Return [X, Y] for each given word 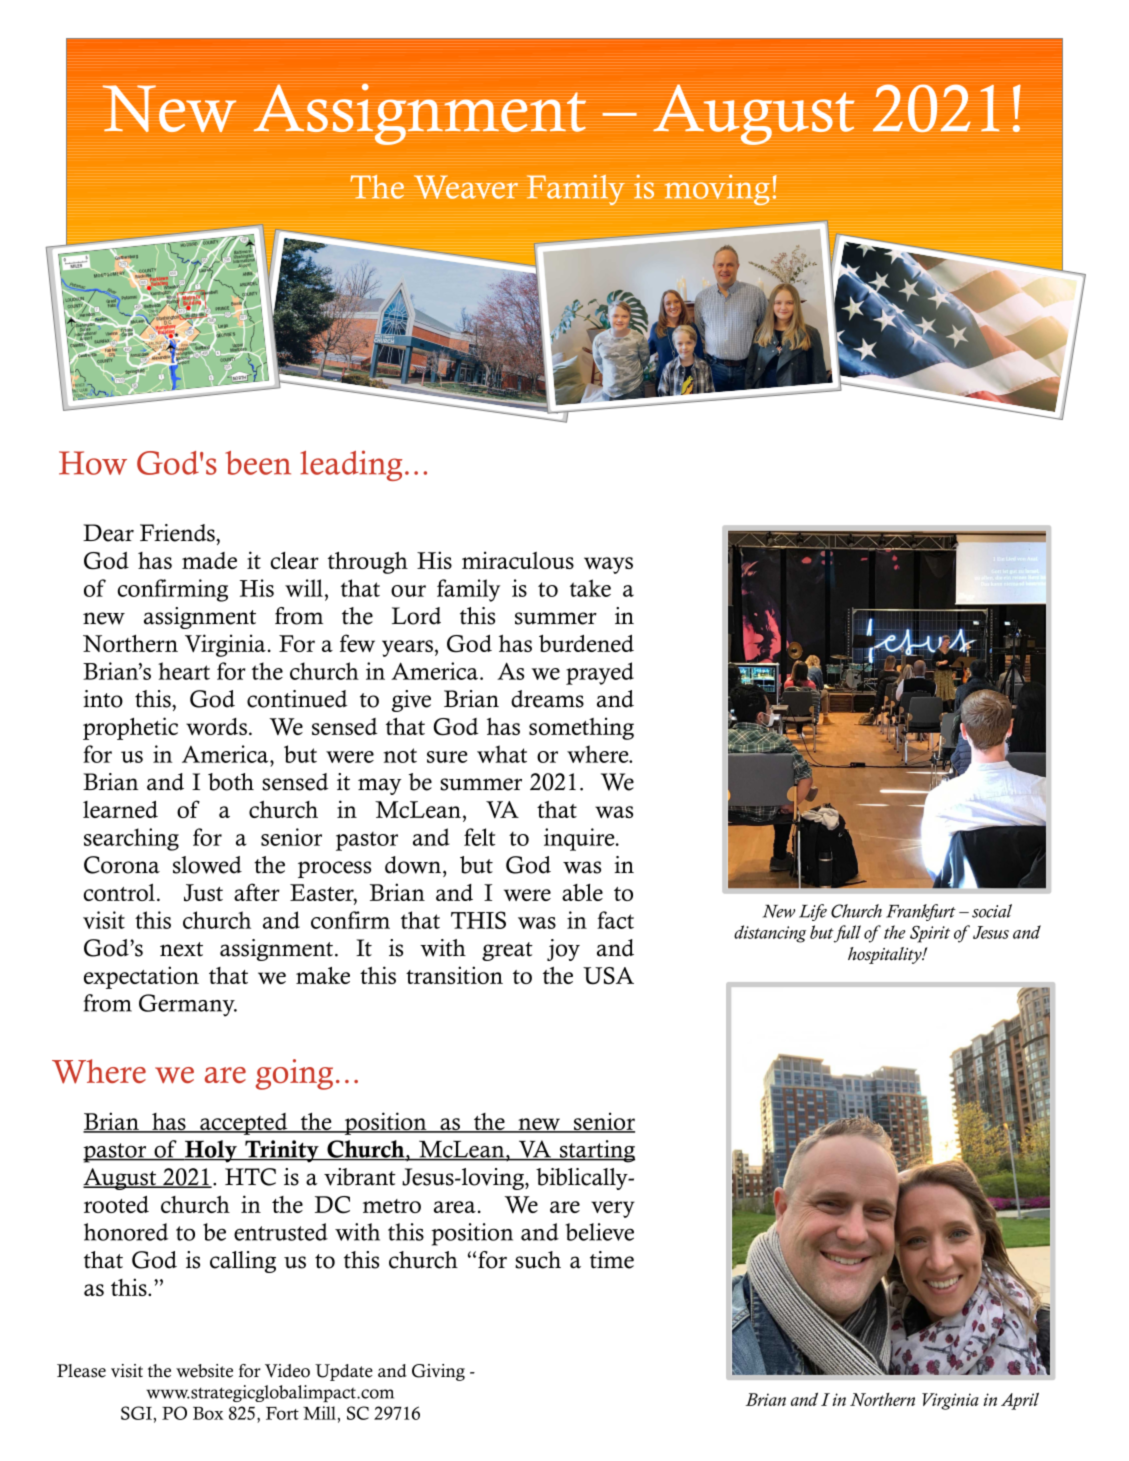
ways [608, 565]
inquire [580, 839]
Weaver [466, 187]
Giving [438, 1372]
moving [717, 189]
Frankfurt [921, 912]
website [204, 1371]
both [231, 782]
